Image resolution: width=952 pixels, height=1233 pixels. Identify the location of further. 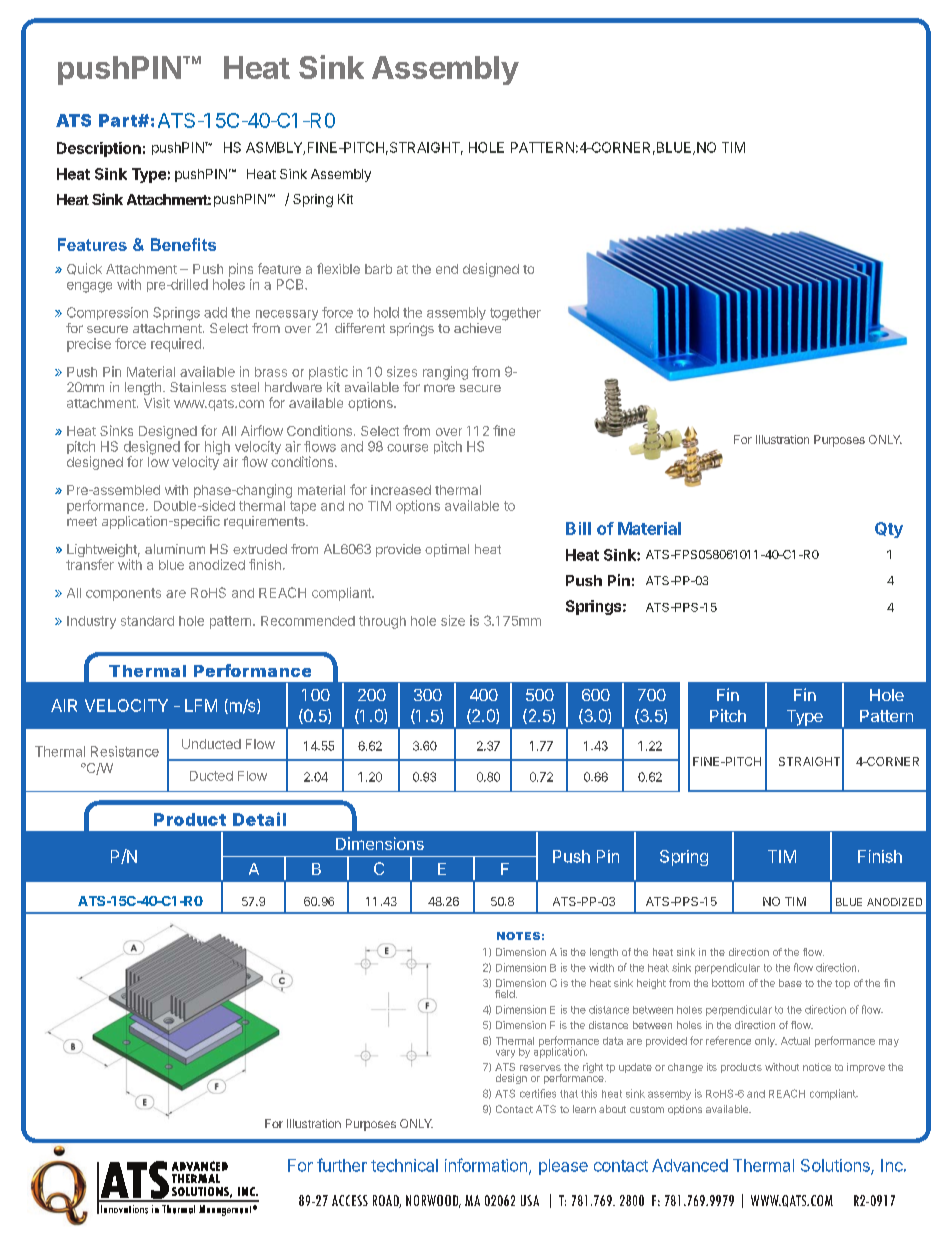
(342, 1165).
